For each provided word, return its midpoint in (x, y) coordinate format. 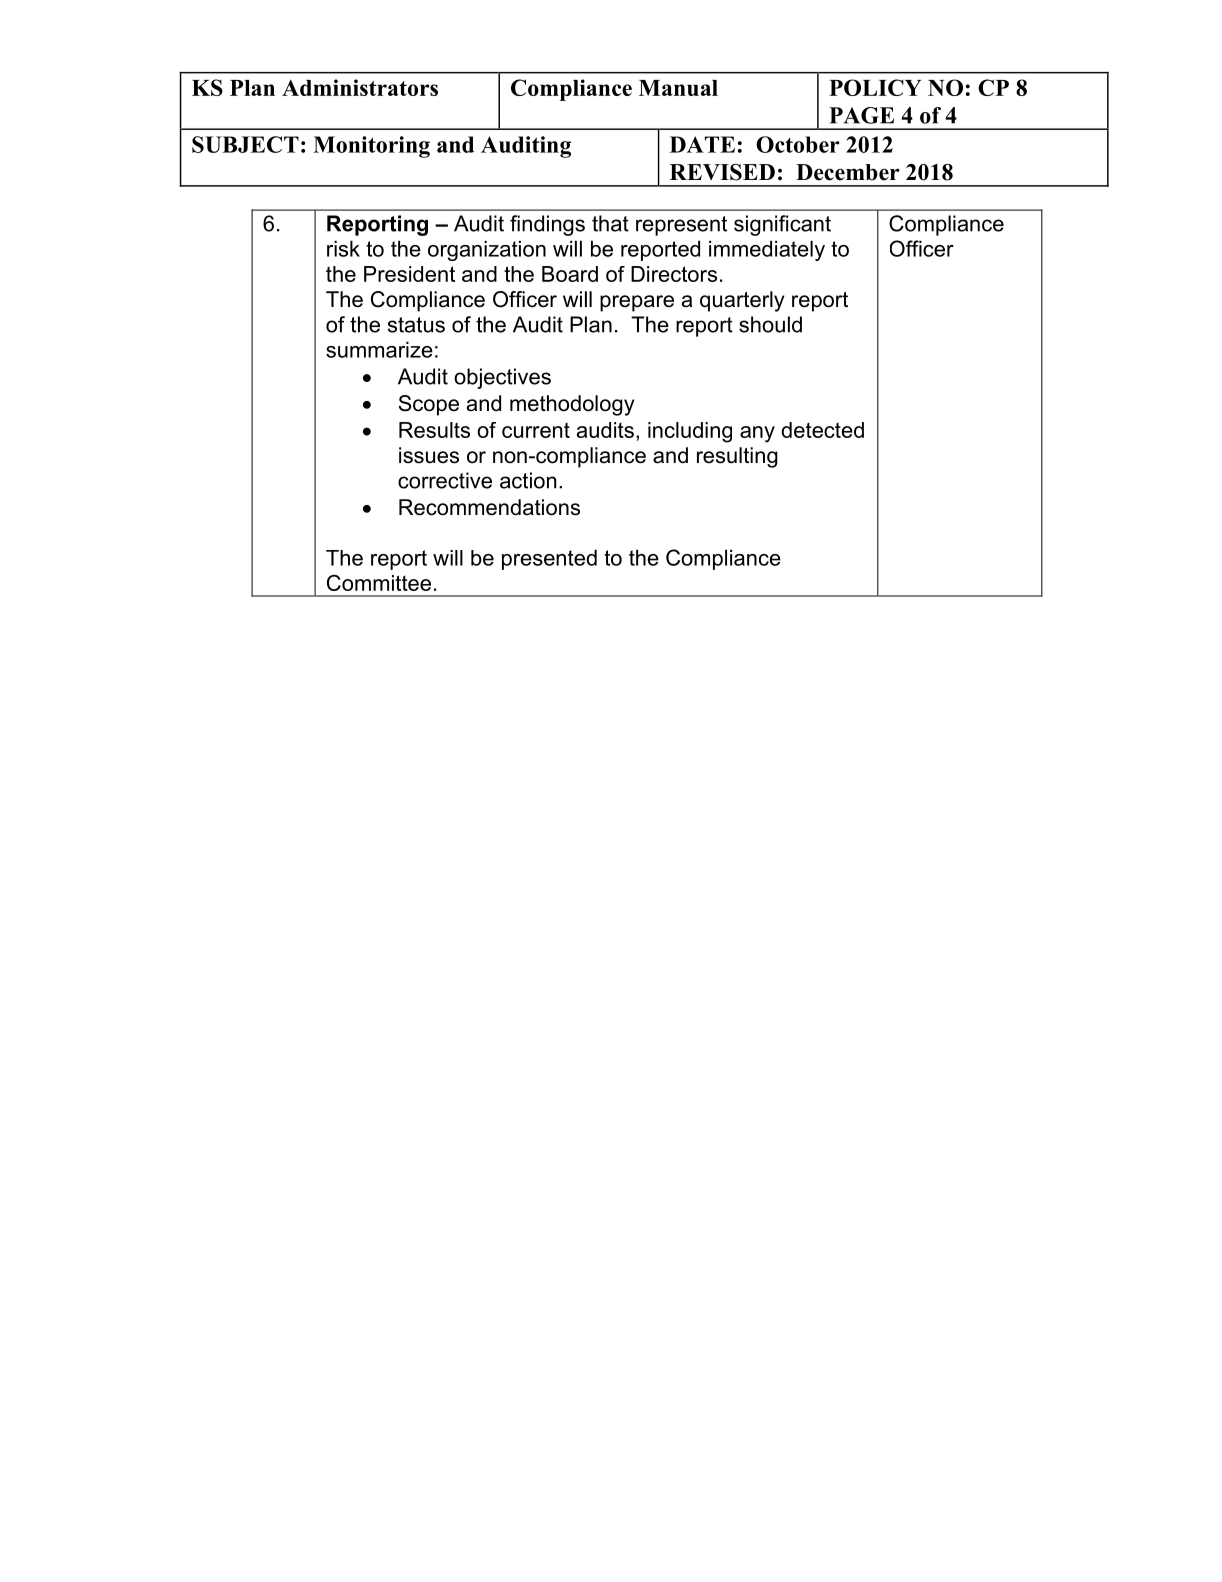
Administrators (360, 87)
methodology (572, 405)
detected (822, 430)
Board (570, 274)
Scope (429, 405)
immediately (767, 250)
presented (549, 559)
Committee (379, 582)
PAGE (861, 115)
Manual (678, 88)
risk (343, 248)
